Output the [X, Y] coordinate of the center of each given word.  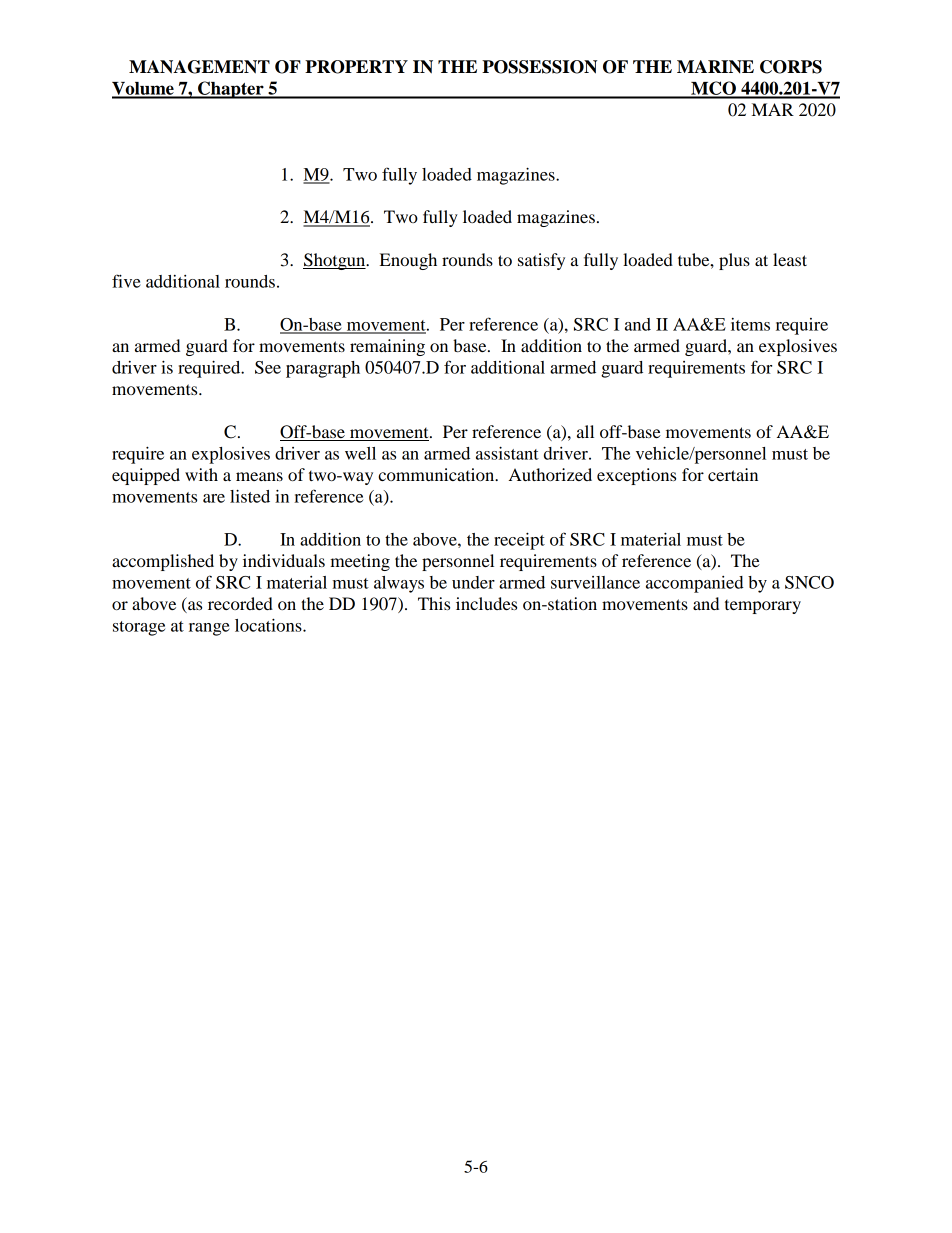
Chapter [231, 90]
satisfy [541, 261]
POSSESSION [539, 67]
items [750, 324]
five [126, 281]
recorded [240, 603]
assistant [507, 453]
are [214, 498]
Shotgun [335, 261]
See [268, 367]
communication [437, 474]
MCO [713, 89]
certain [733, 474]
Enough [408, 261]
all [585, 431]
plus [734, 261]
